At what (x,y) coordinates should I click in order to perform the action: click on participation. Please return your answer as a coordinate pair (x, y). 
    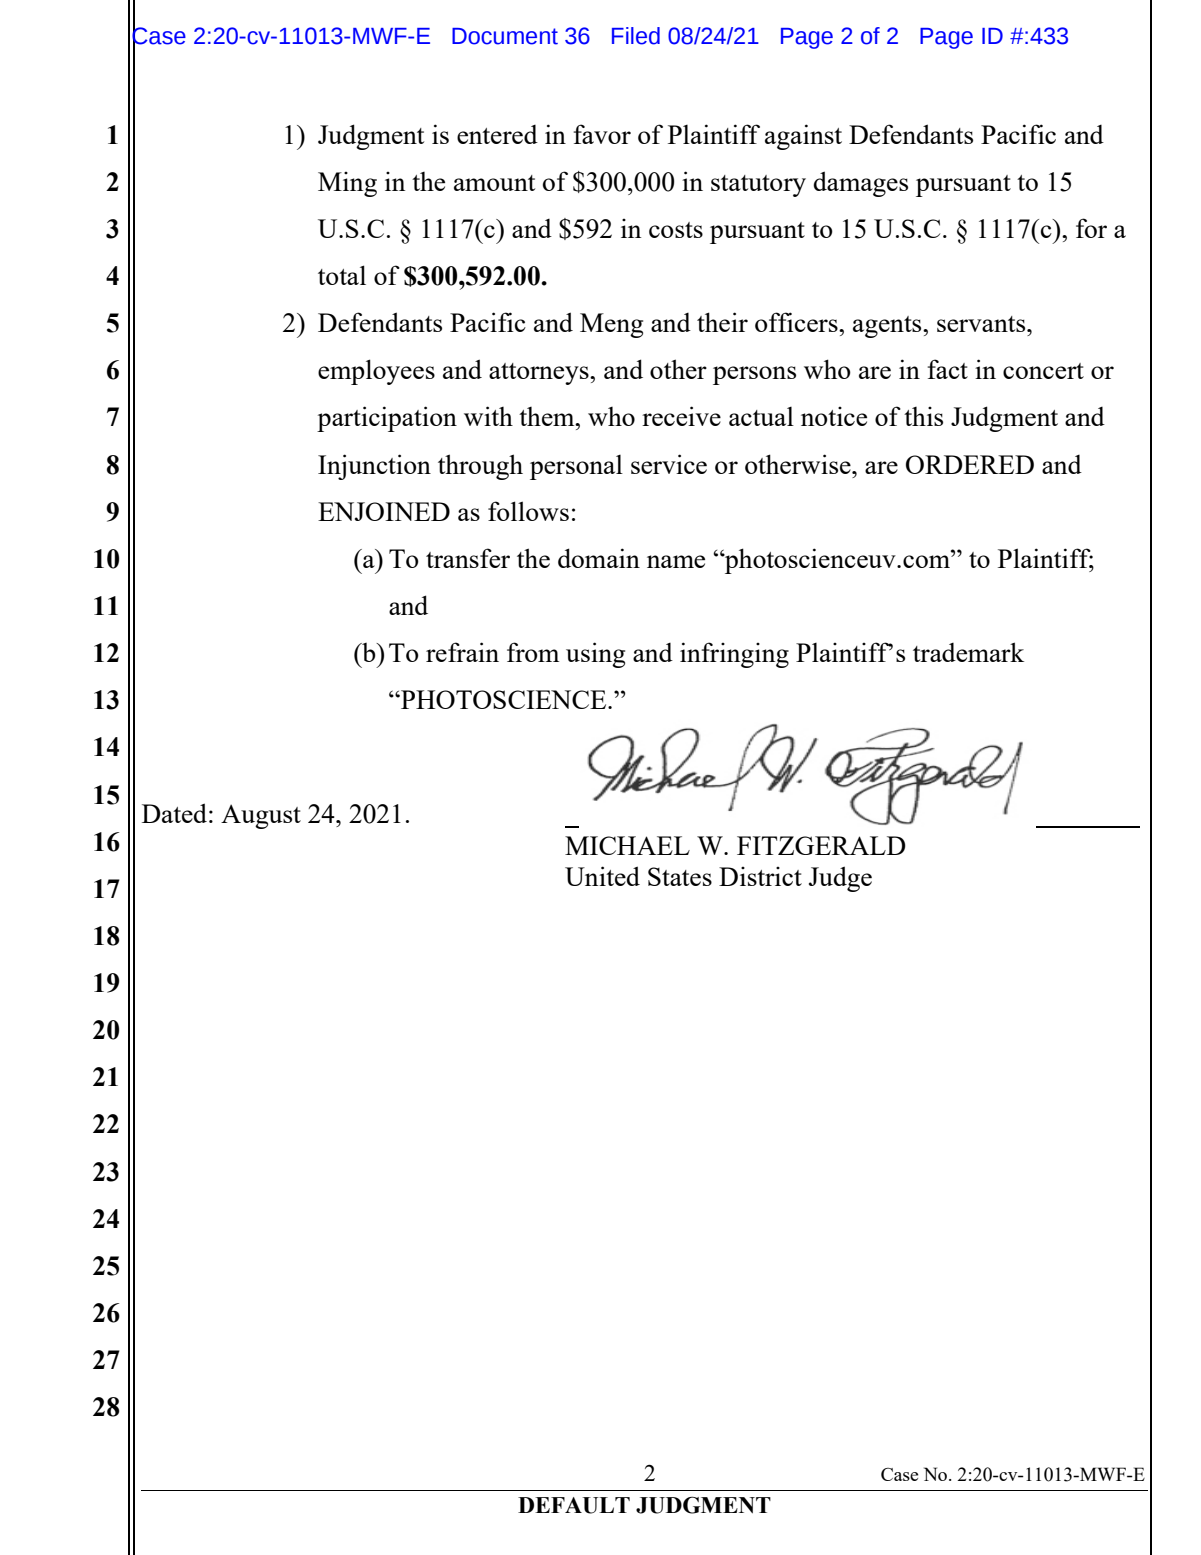
    Looking at the image, I should click on (387, 419).
